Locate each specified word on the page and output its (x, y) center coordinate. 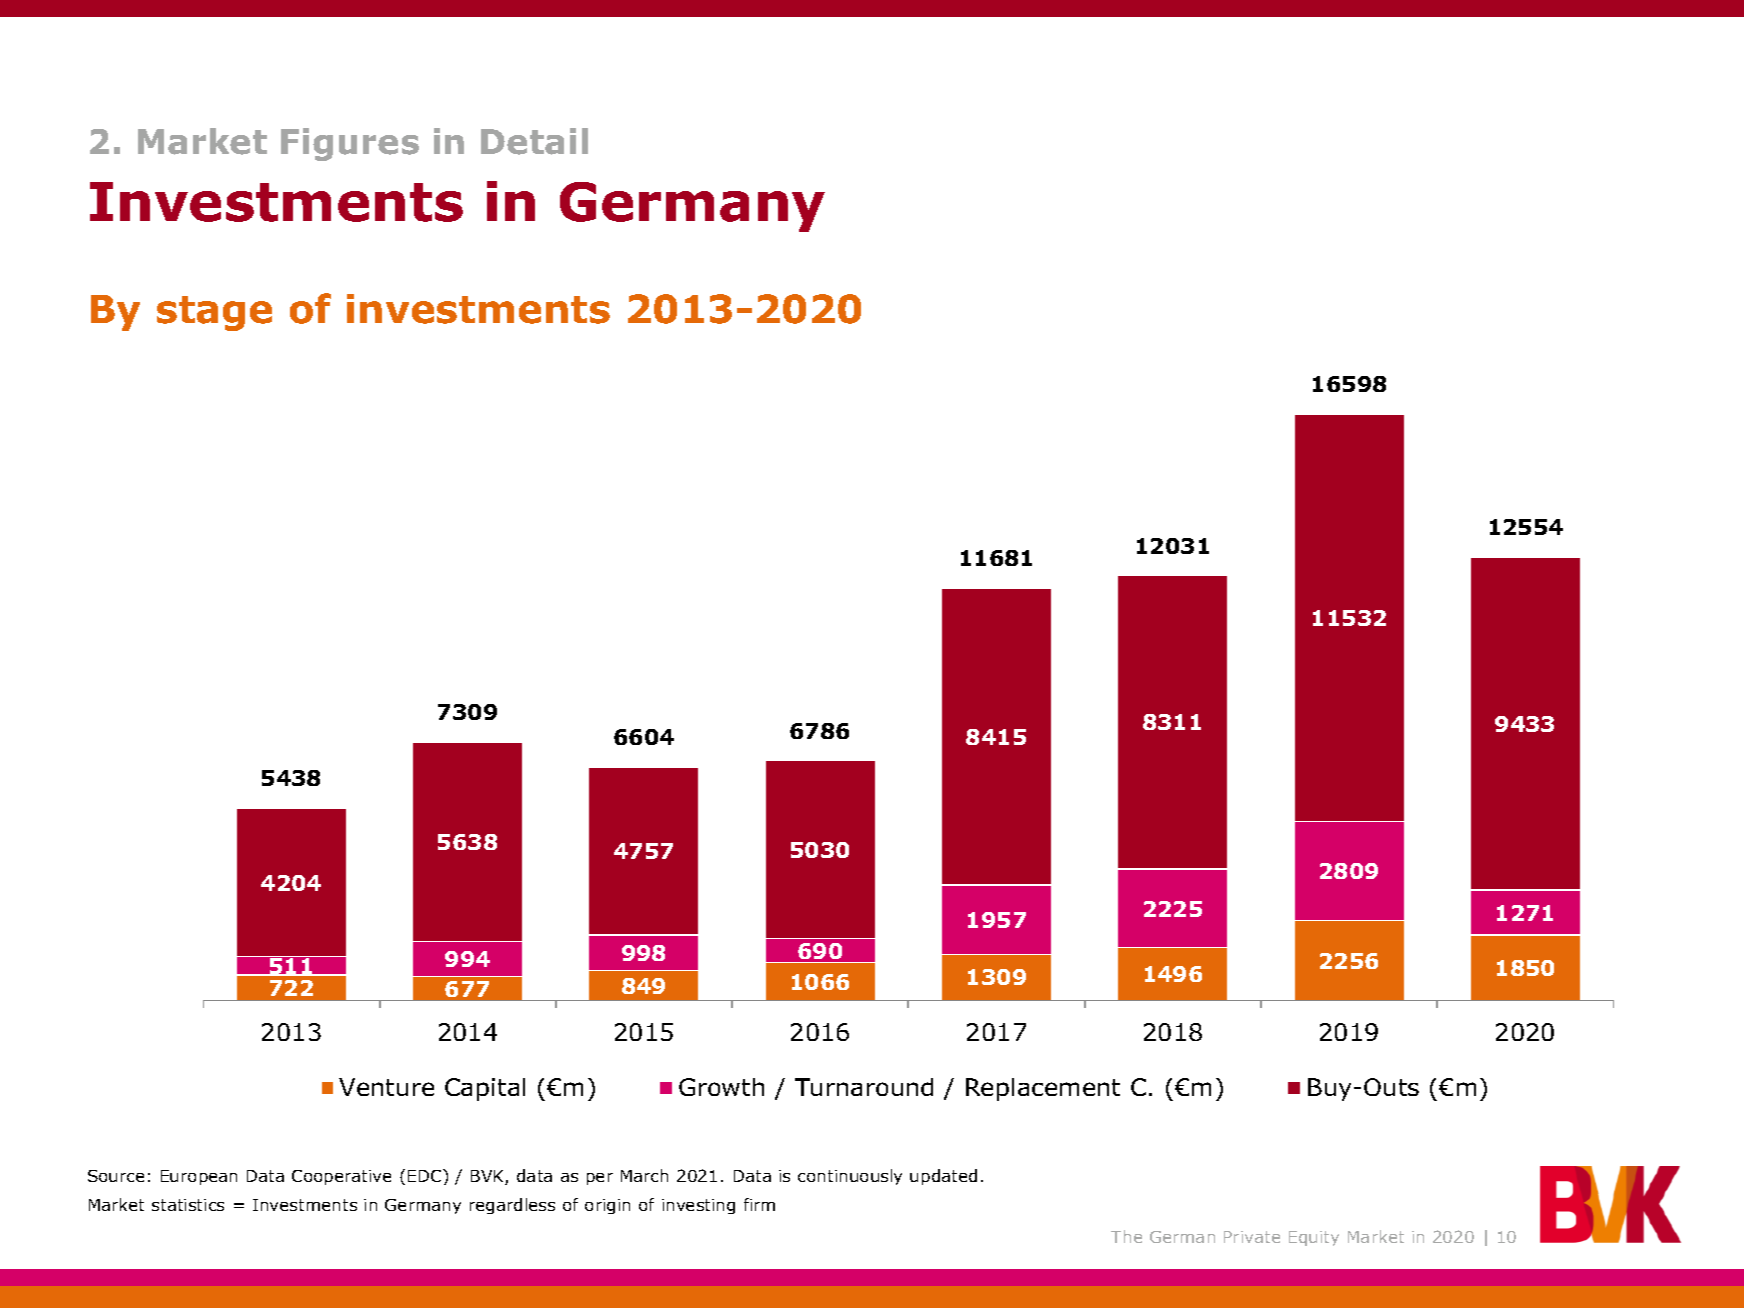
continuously (850, 1177)
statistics (188, 1205)
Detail (534, 141)
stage (214, 313)
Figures (350, 144)
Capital (485, 1089)
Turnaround (864, 1087)
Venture (386, 1087)
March (644, 1175)
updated (943, 1177)
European (199, 1177)
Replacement (1043, 1089)
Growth (721, 1087)
